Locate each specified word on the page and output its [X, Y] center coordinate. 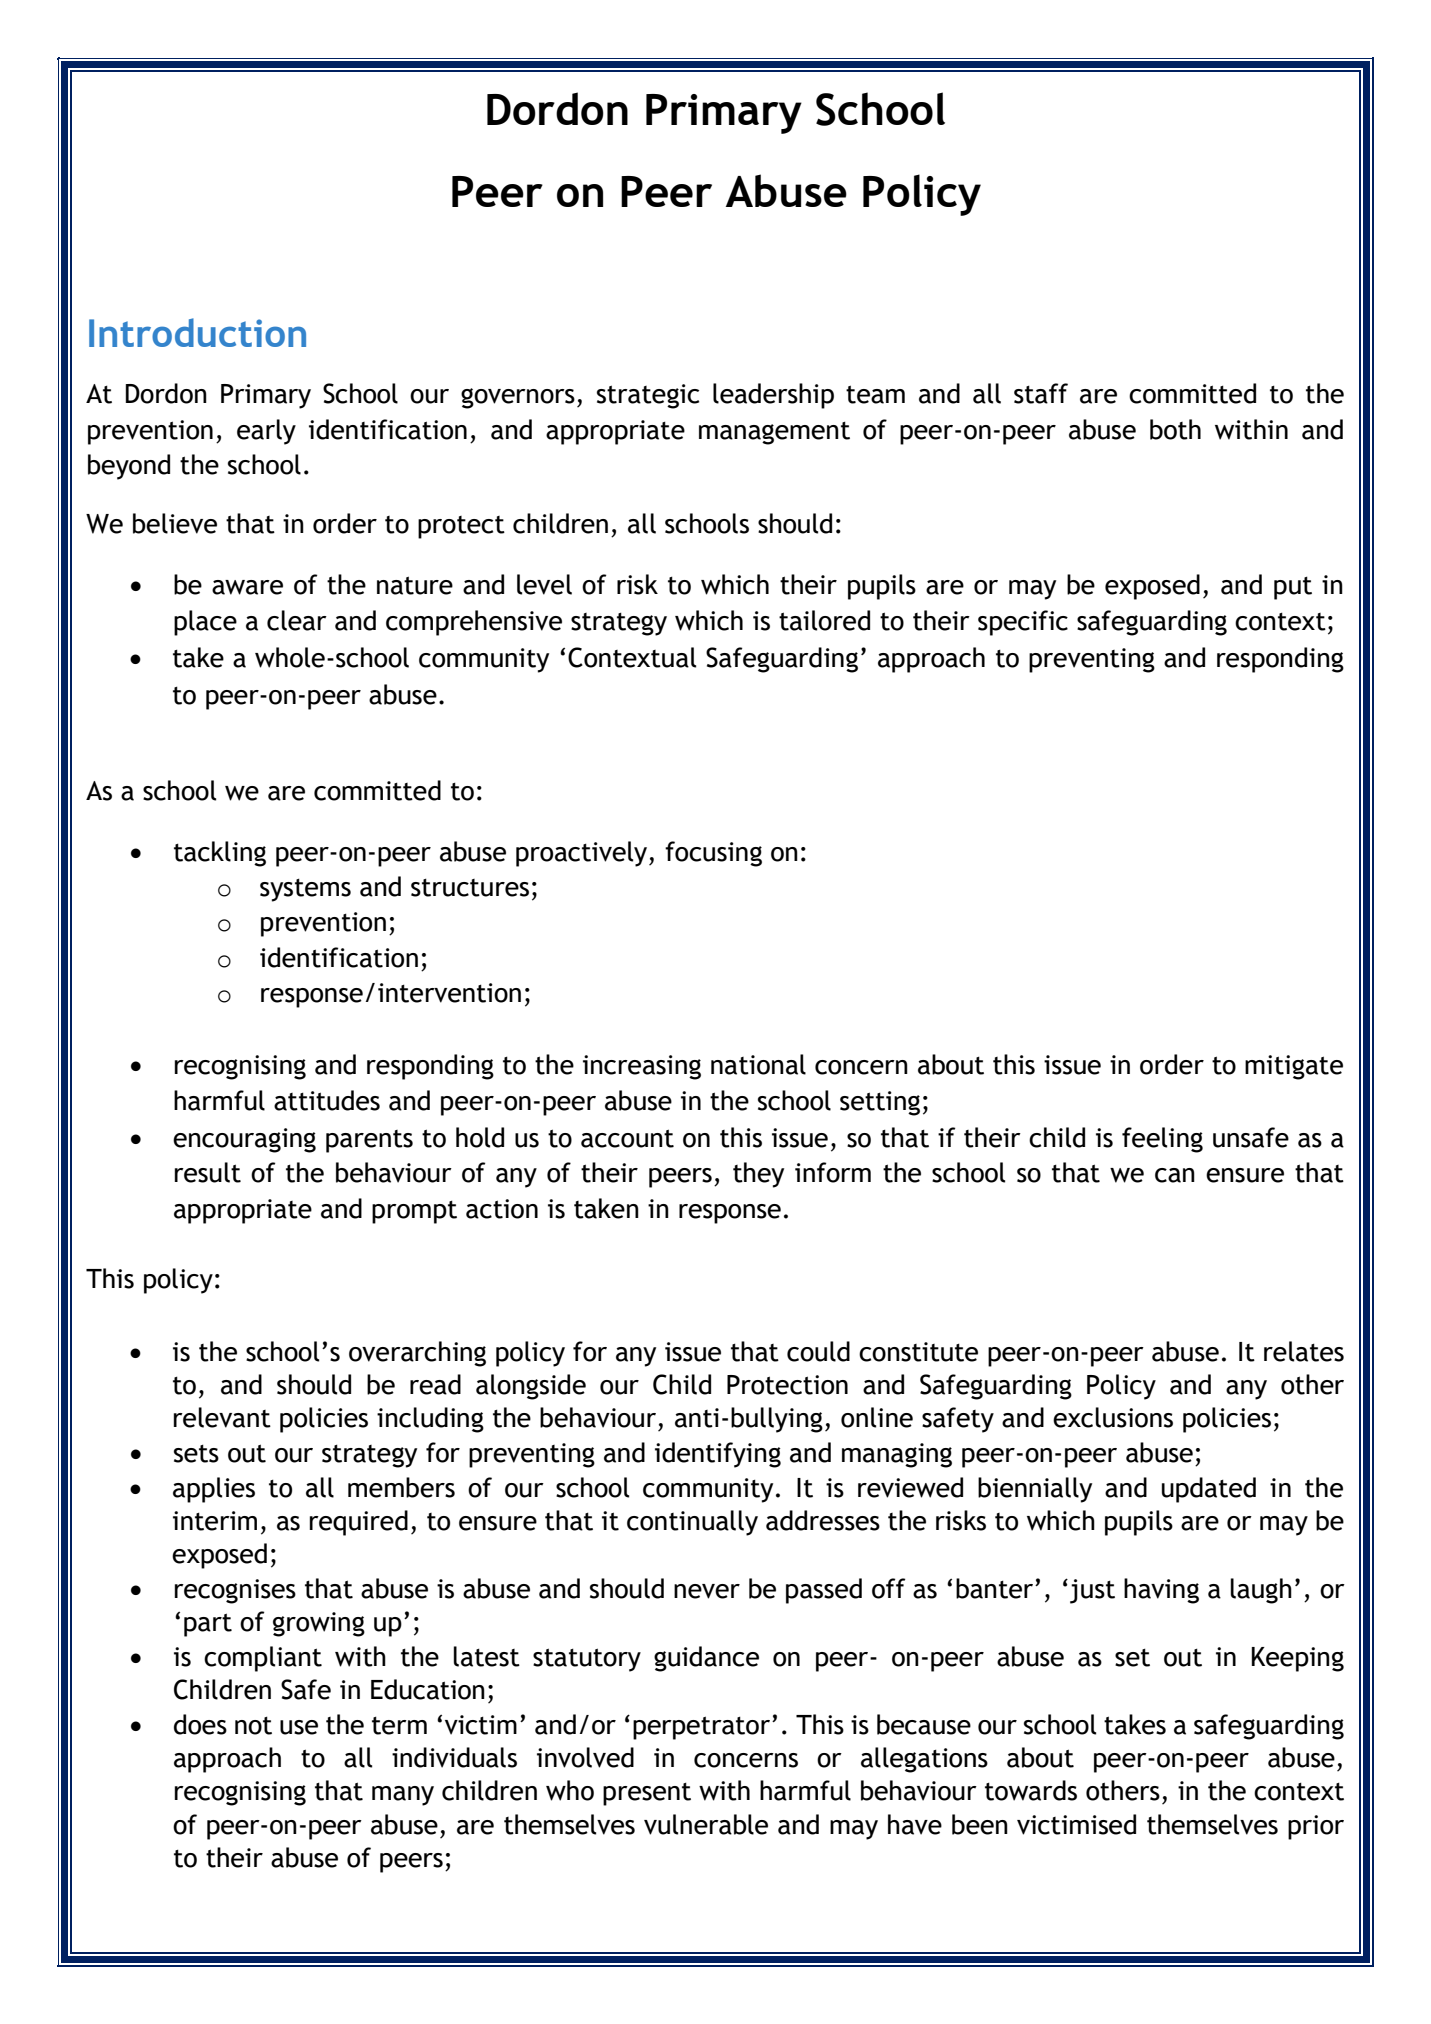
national [758, 1064]
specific [1023, 623]
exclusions [1113, 1417]
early [266, 432]
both [1175, 429]
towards [1031, 1790]
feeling [1162, 1140]
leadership [773, 396]
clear [297, 620]
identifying [718, 1455]
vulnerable [706, 1824]
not [253, 1726]
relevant [222, 1417]
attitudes [327, 1100]
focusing [713, 854]
